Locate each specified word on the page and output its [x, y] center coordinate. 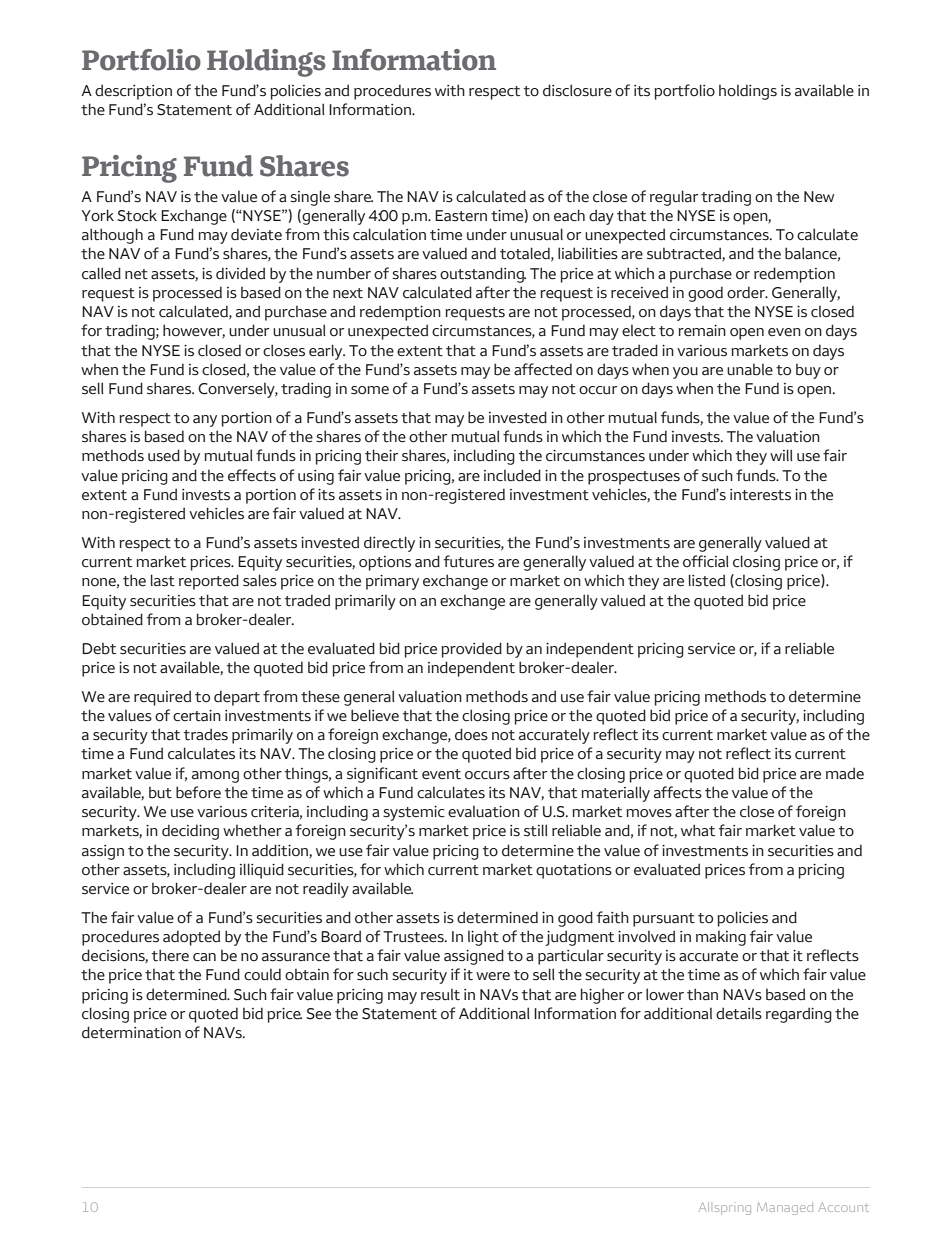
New [819, 197]
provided [471, 650]
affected [543, 369]
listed [707, 580]
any [205, 421]
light [483, 938]
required [162, 698]
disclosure [577, 90]
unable [750, 370]
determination [131, 1032]
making [721, 938]
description [133, 92]
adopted [191, 938]
